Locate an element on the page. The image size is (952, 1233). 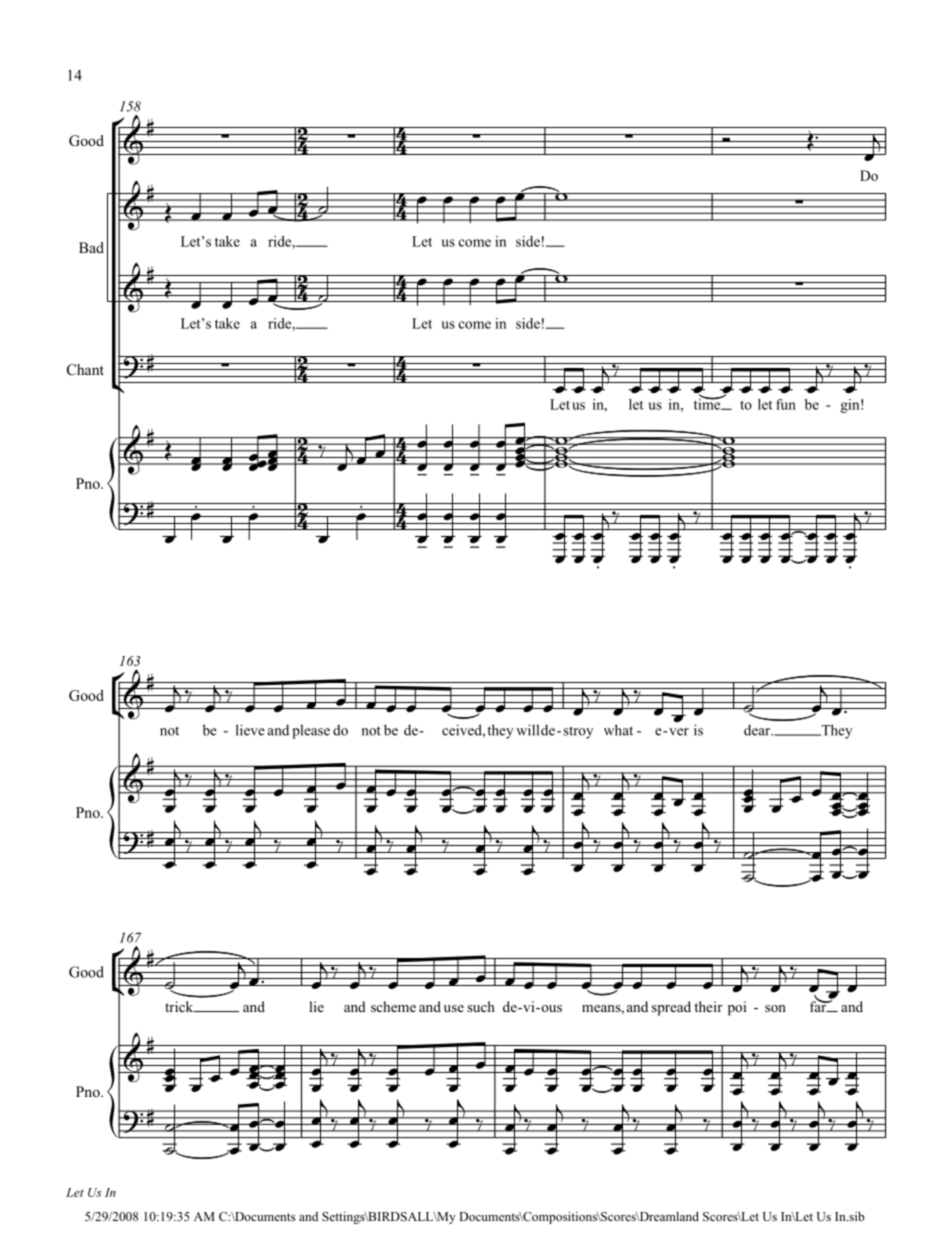
fun is located at coordinates (786, 404).
